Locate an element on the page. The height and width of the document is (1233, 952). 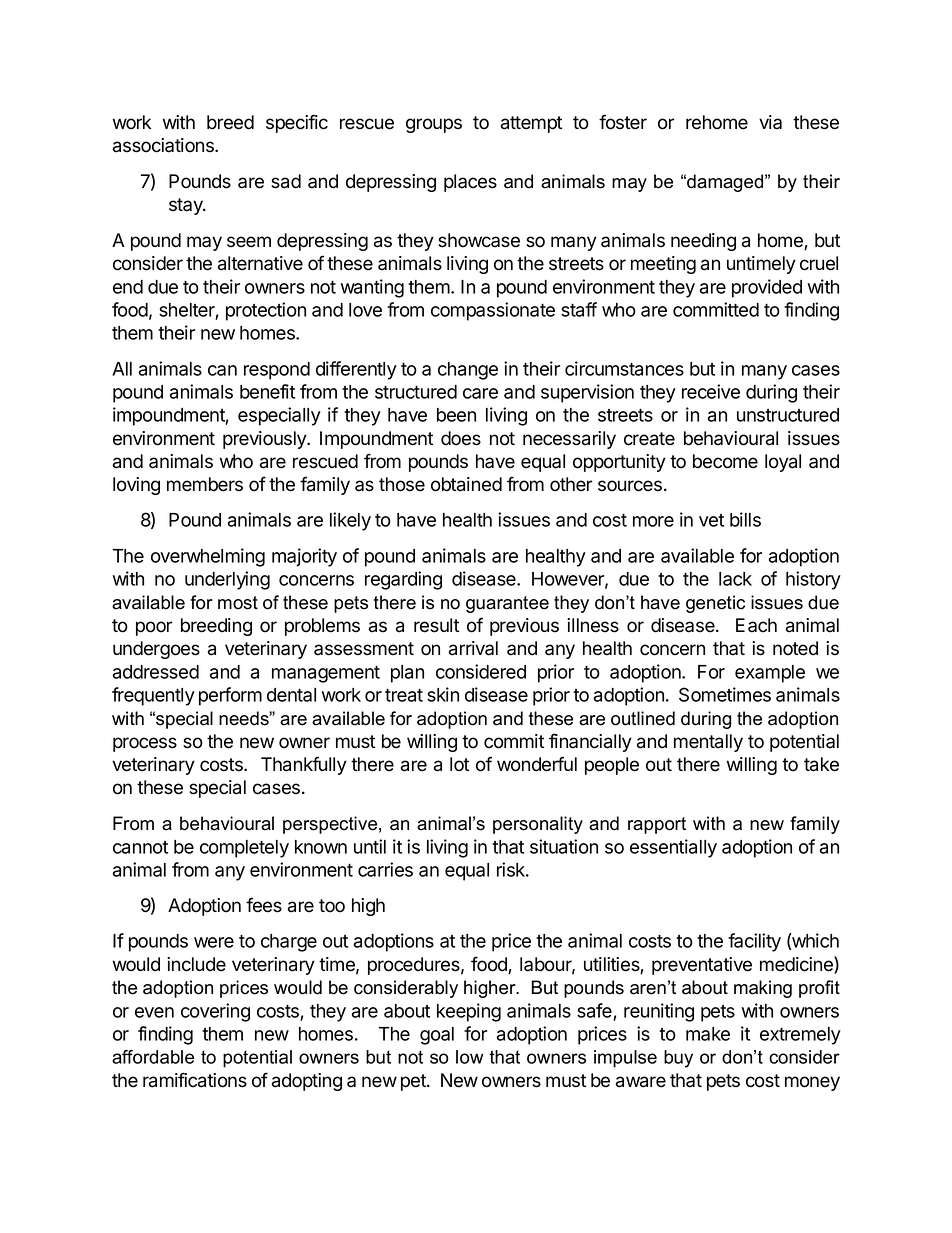
low is located at coordinates (469, 1057).
